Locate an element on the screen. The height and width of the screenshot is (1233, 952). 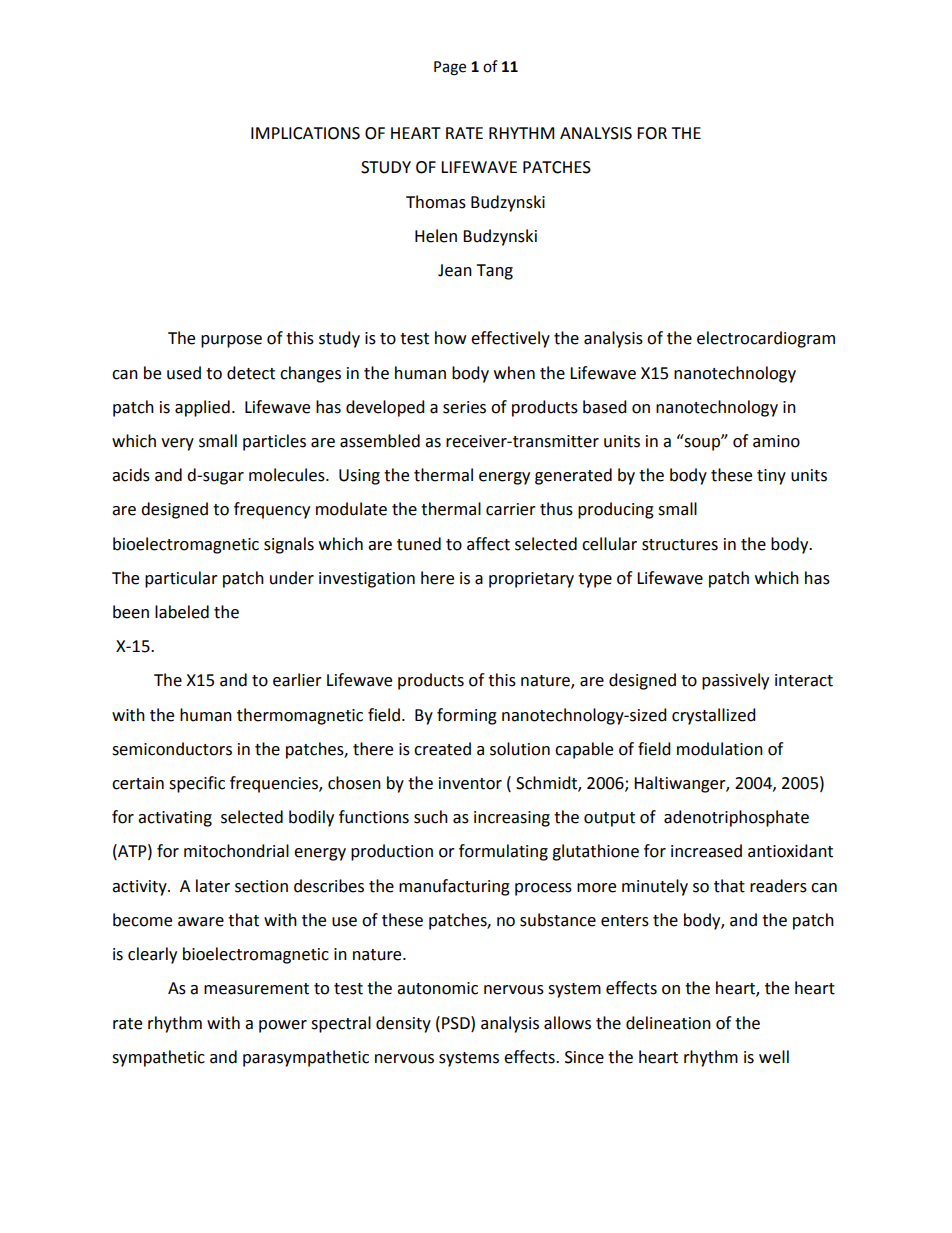
Thomas is located at coordinates (436, 202).
